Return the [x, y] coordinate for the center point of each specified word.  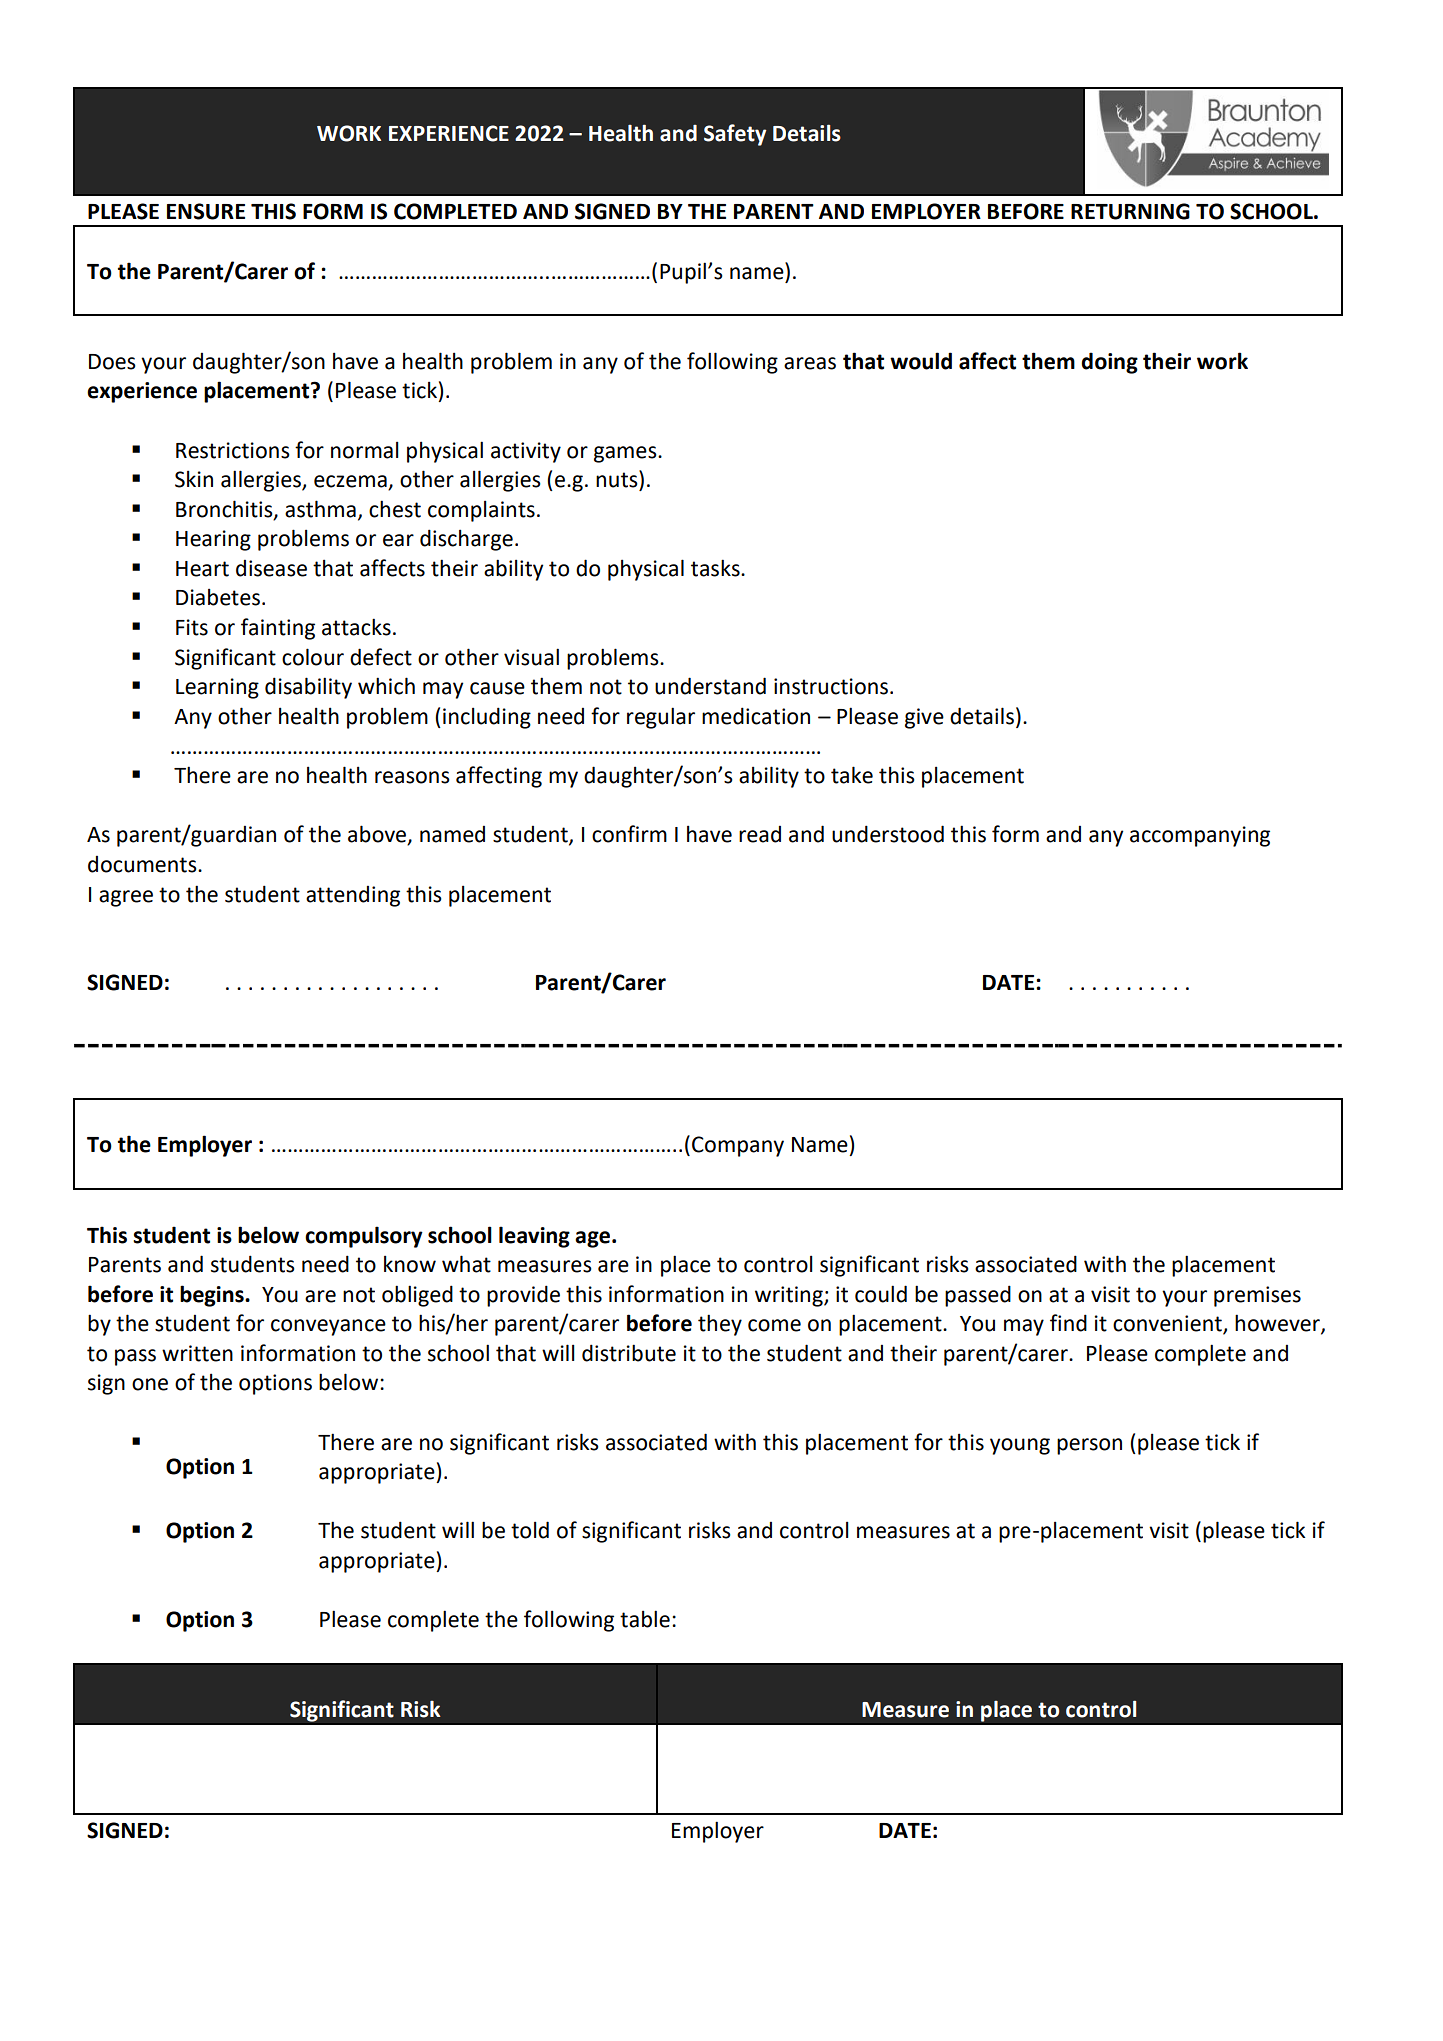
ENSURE [206, 211]
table [645, 1619]
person [1089, 1446]
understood [888, 834]
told [530, 1530]
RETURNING [1130, 211]
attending [353, 896]
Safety [735, 135]
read [760, 834]
